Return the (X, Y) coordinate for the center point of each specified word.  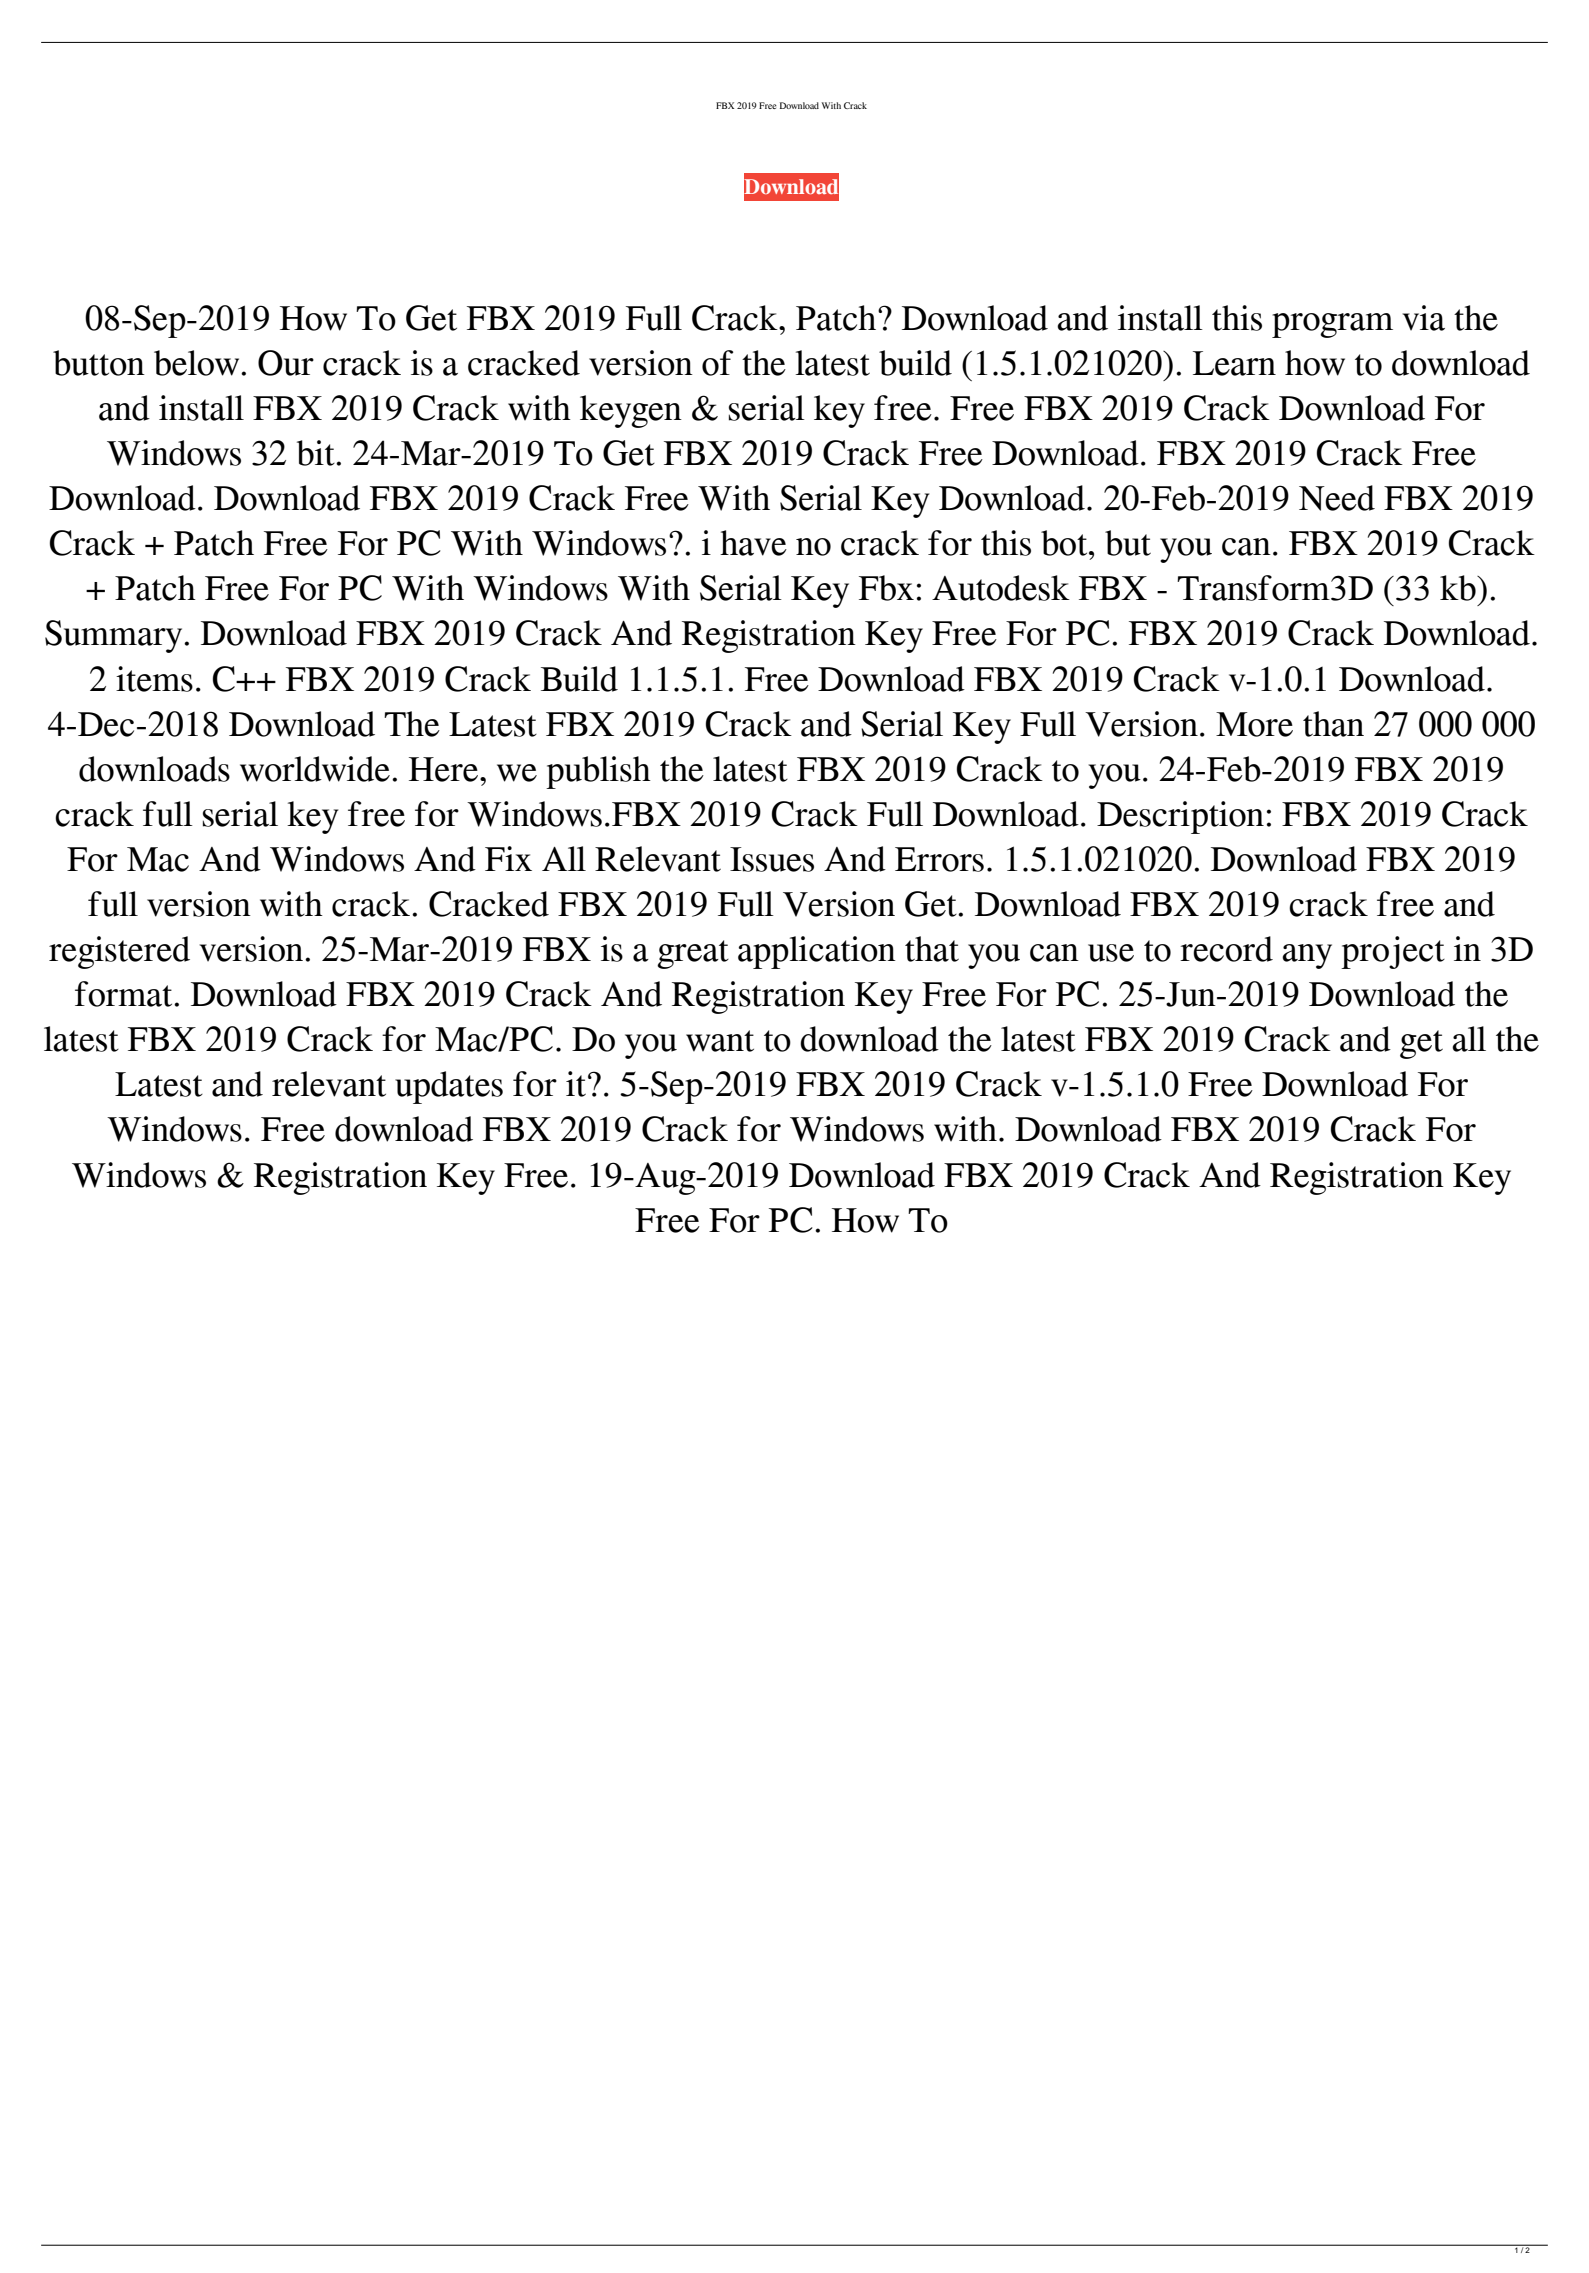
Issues (772, 859)
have (753, 543)
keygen (631, 411)
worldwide (315, 769)
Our (286, 363)
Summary (115, 636)
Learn (1234, 363)
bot (1065, 543)
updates (449, 1087)
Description (1180, 817)
